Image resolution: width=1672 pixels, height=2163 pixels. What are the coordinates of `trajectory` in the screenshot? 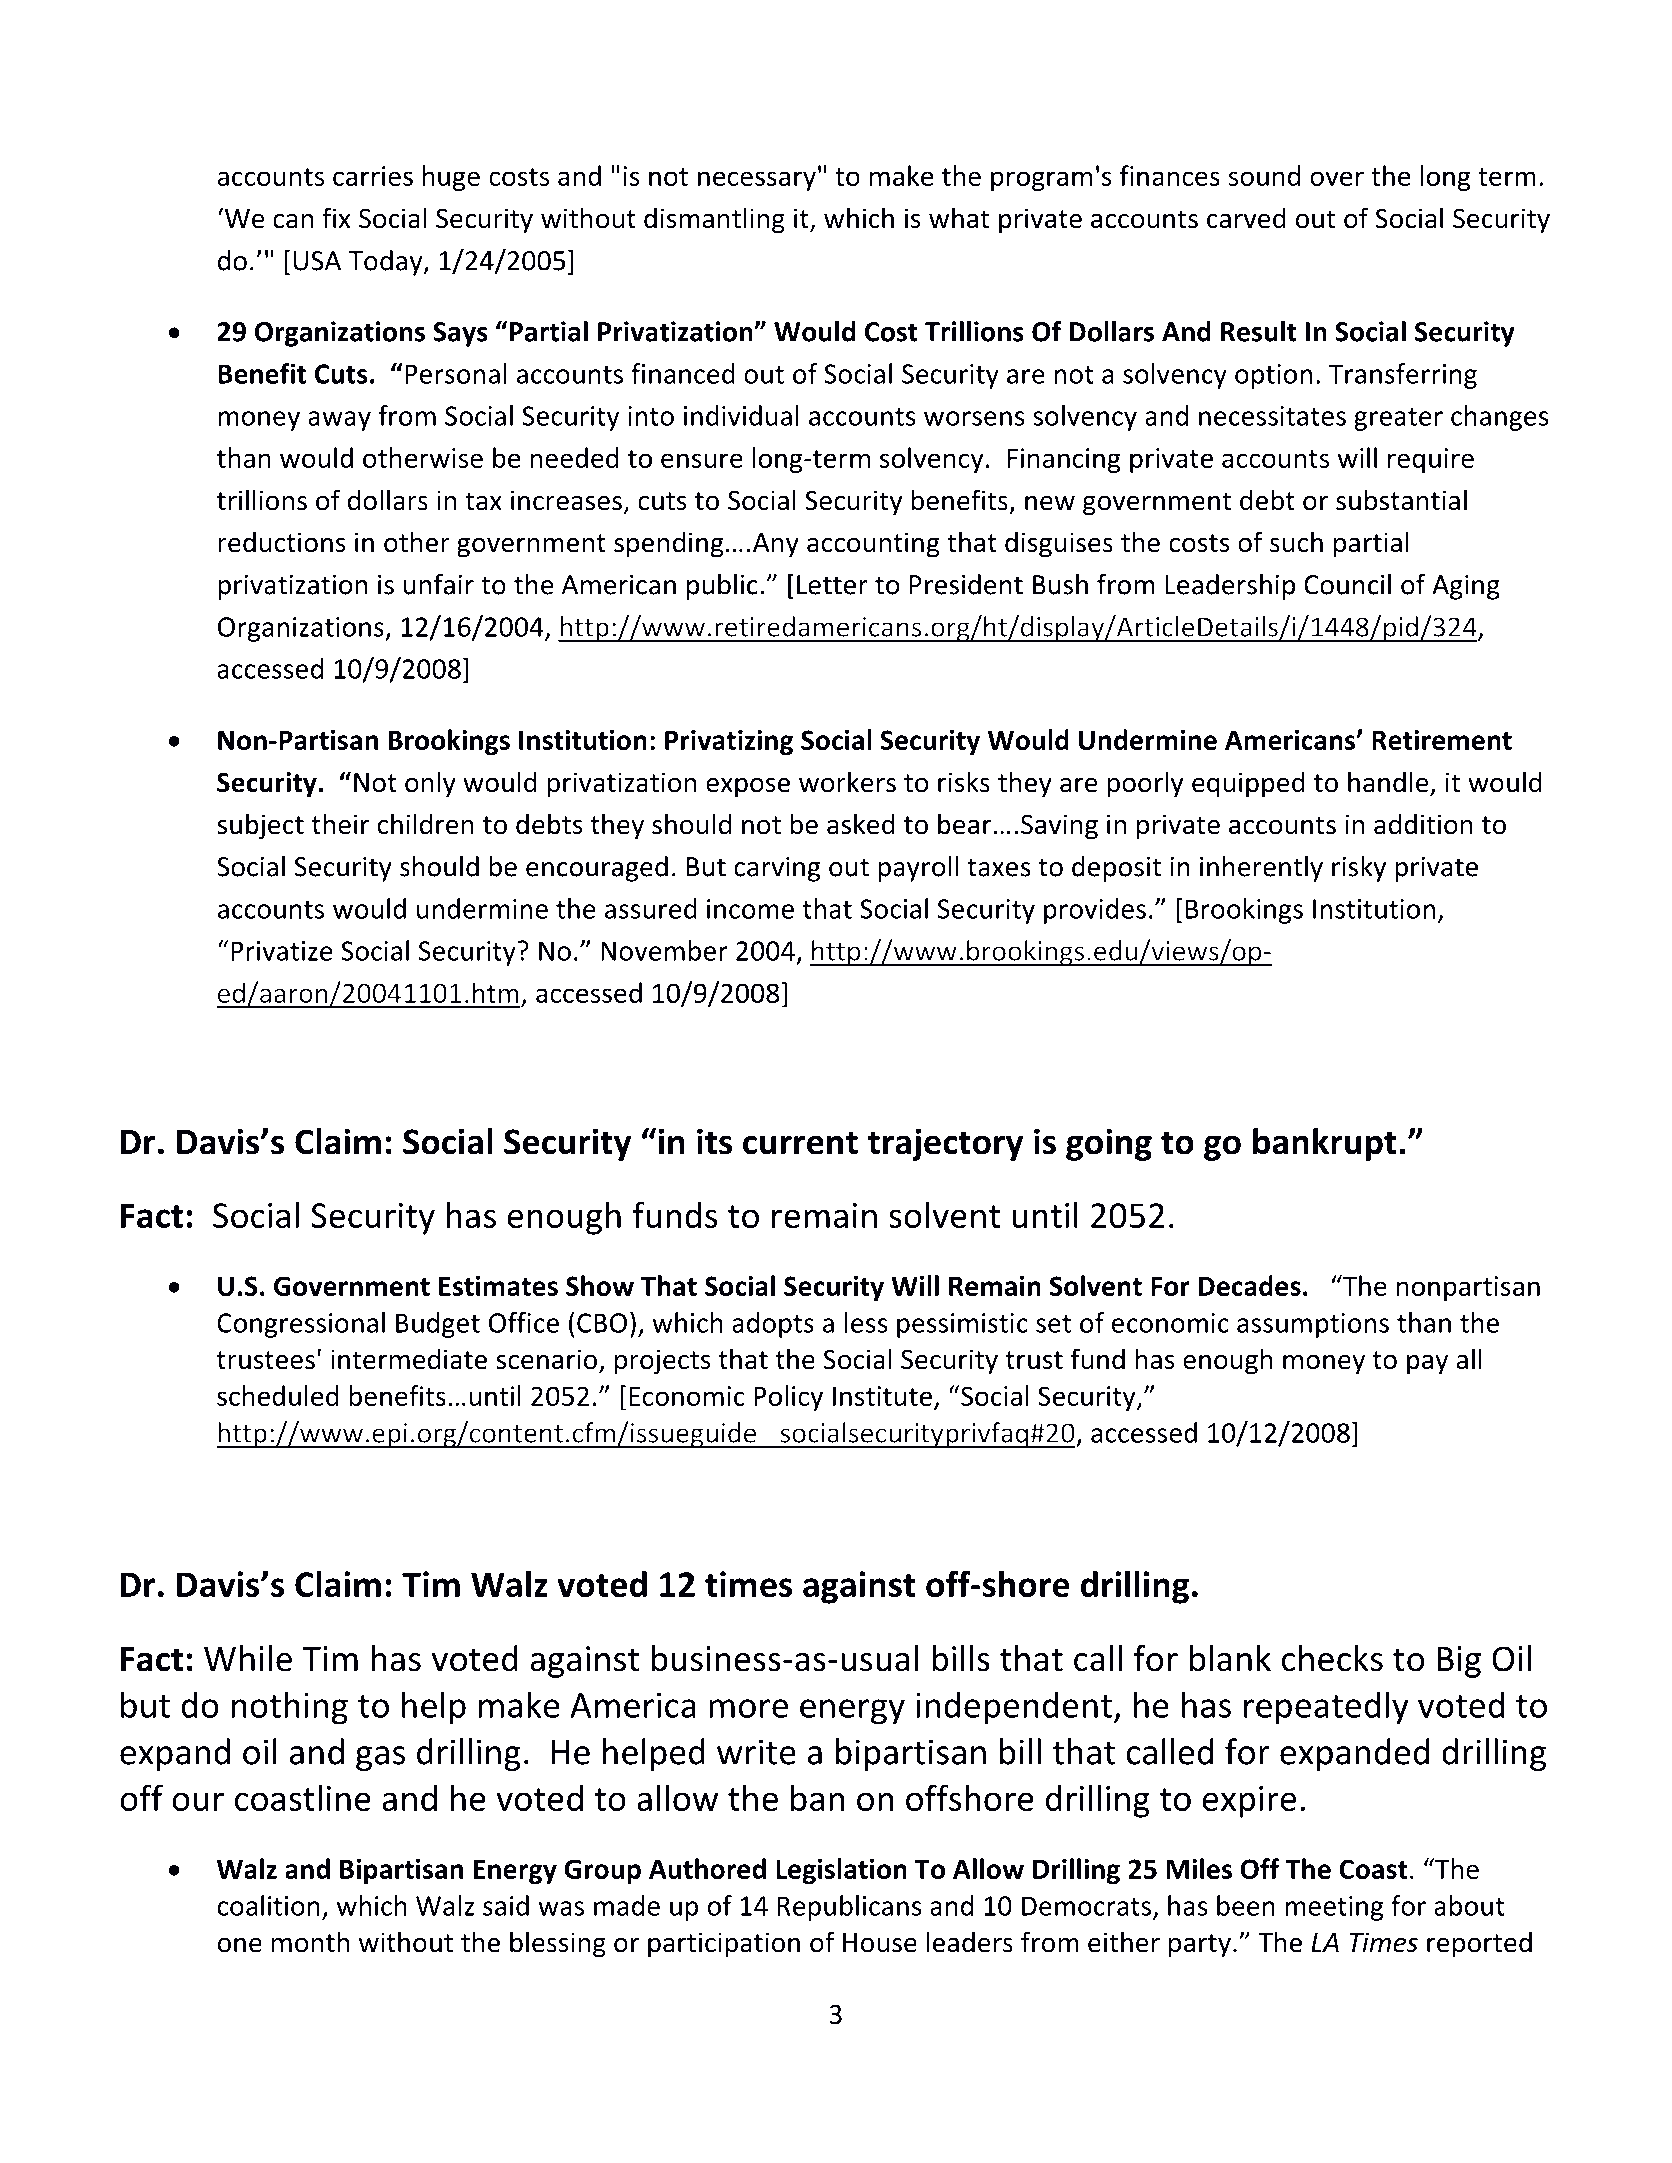 It's located at (945, 1144).
